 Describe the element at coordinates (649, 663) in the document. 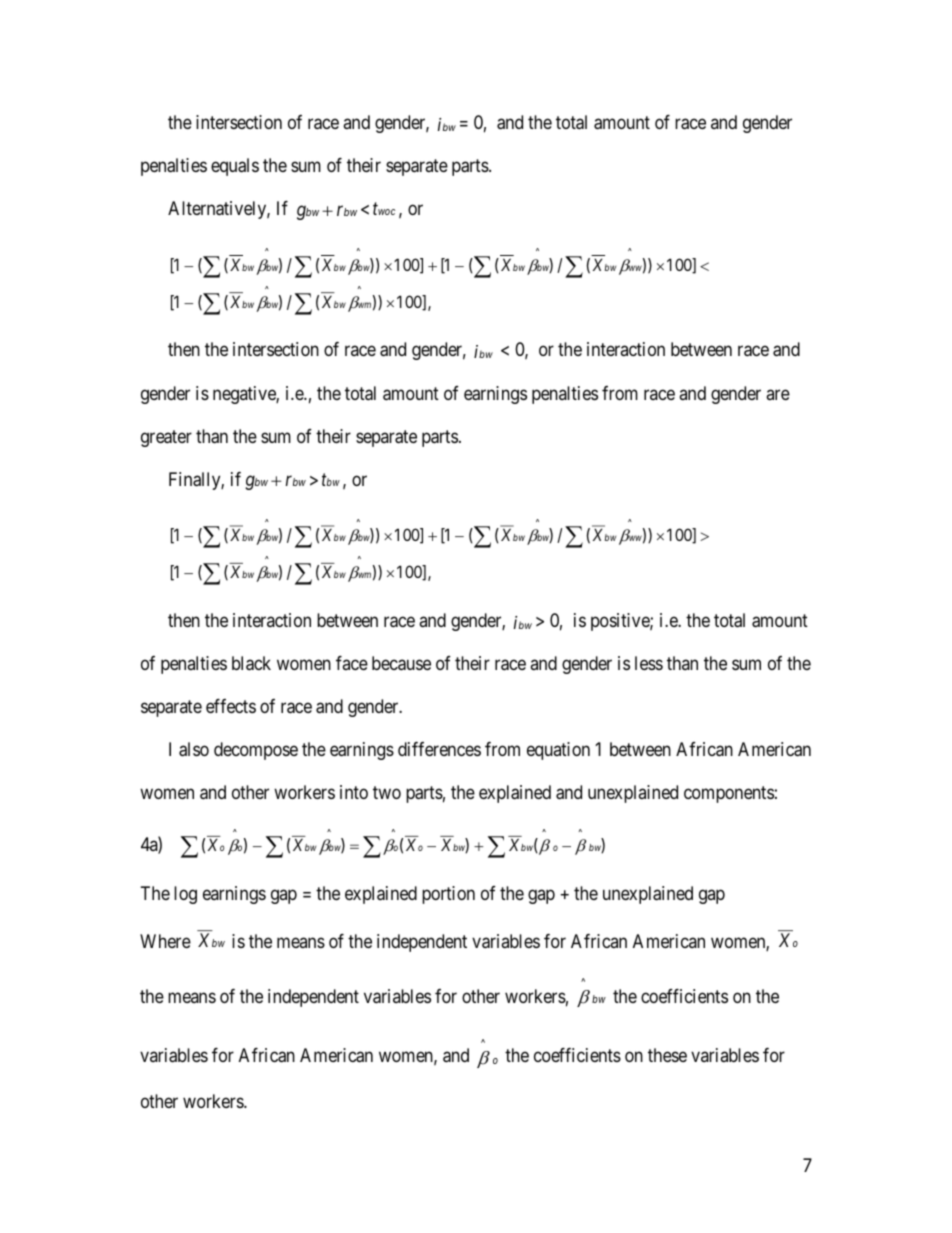

I see `less` at that location.
